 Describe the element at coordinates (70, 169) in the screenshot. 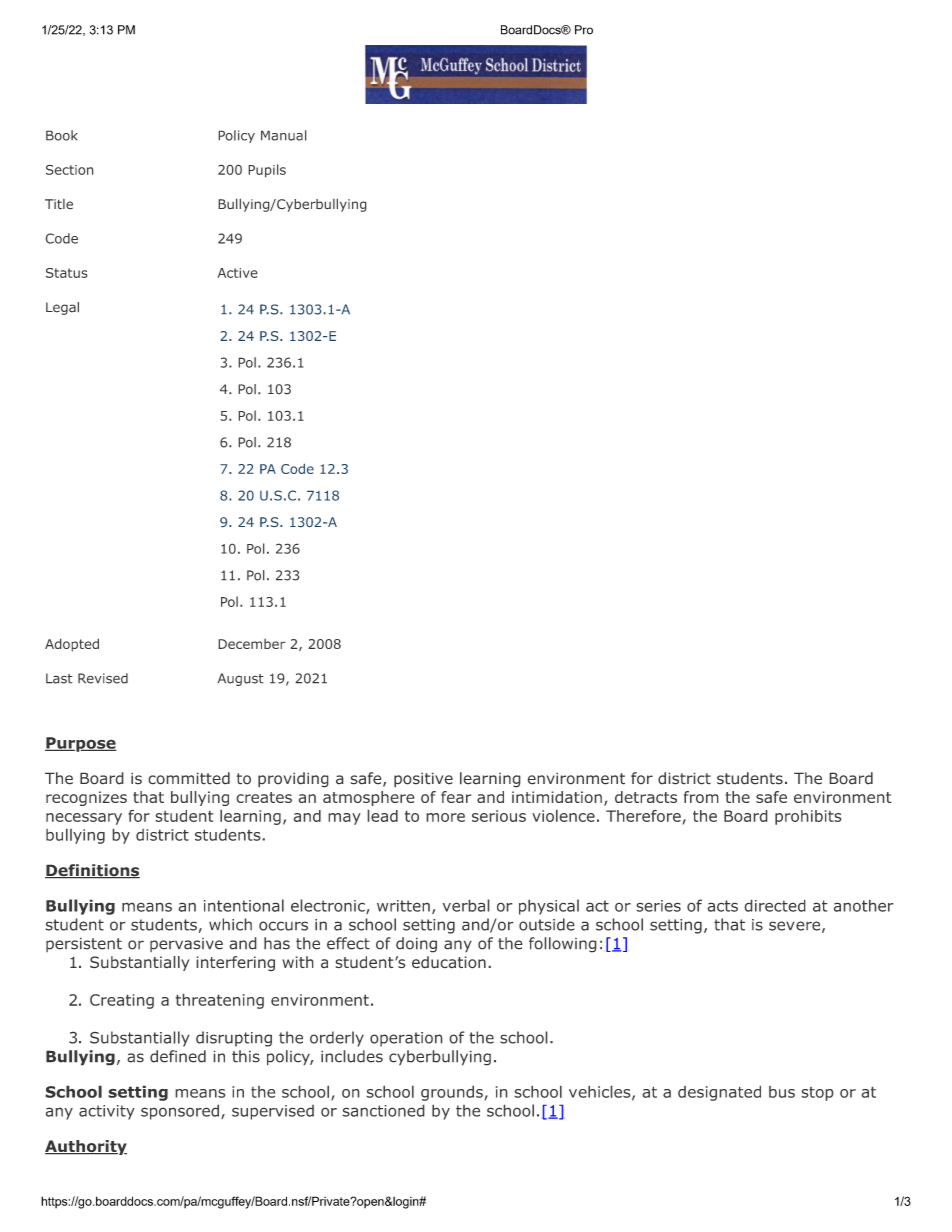

I see `Section` at that location.
